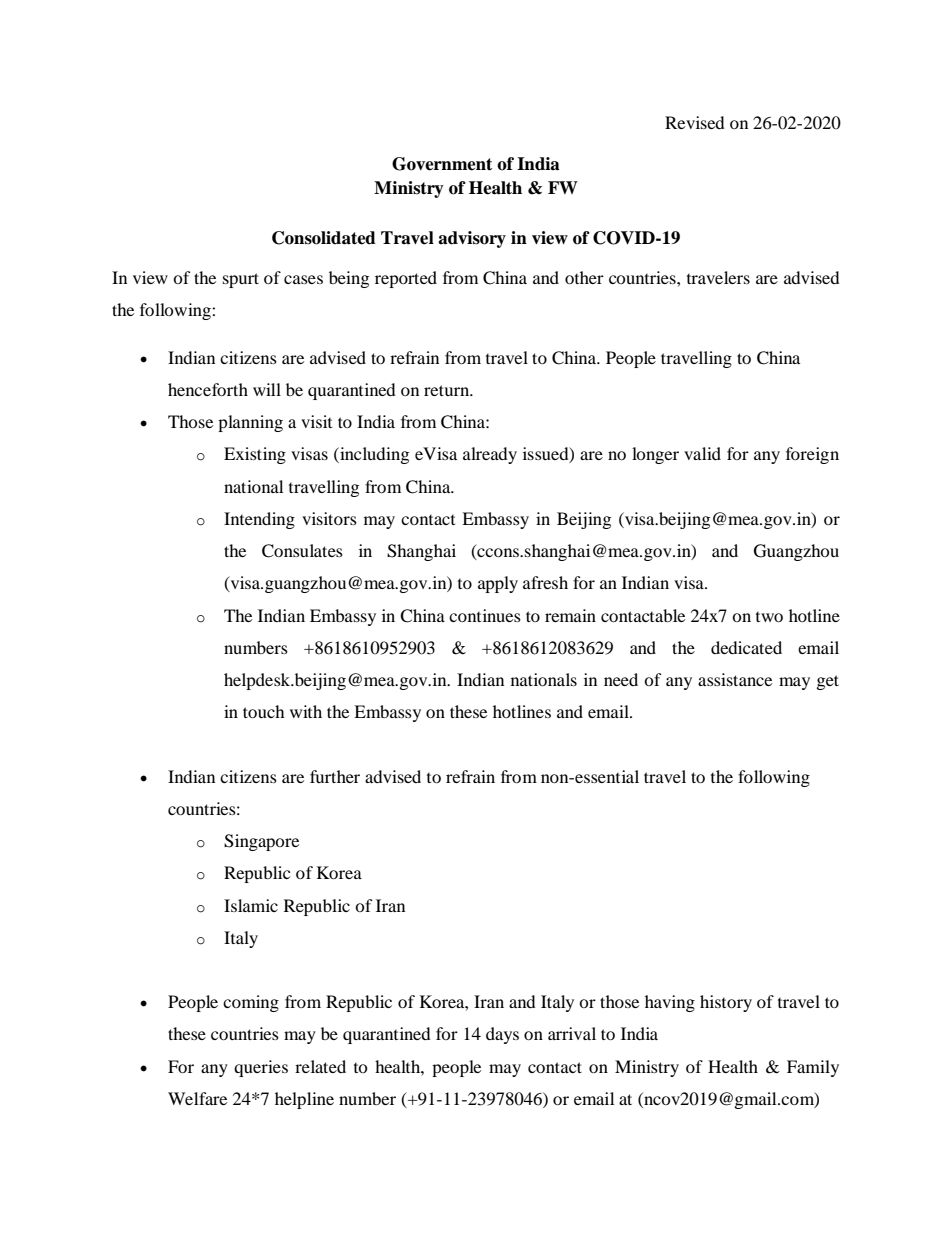 The width and height of the screenshot is (952, 1233). What do you see at coordinates (302, 551) in the screenshot?
I see `Consulates` at bounding box center [302, 551].
